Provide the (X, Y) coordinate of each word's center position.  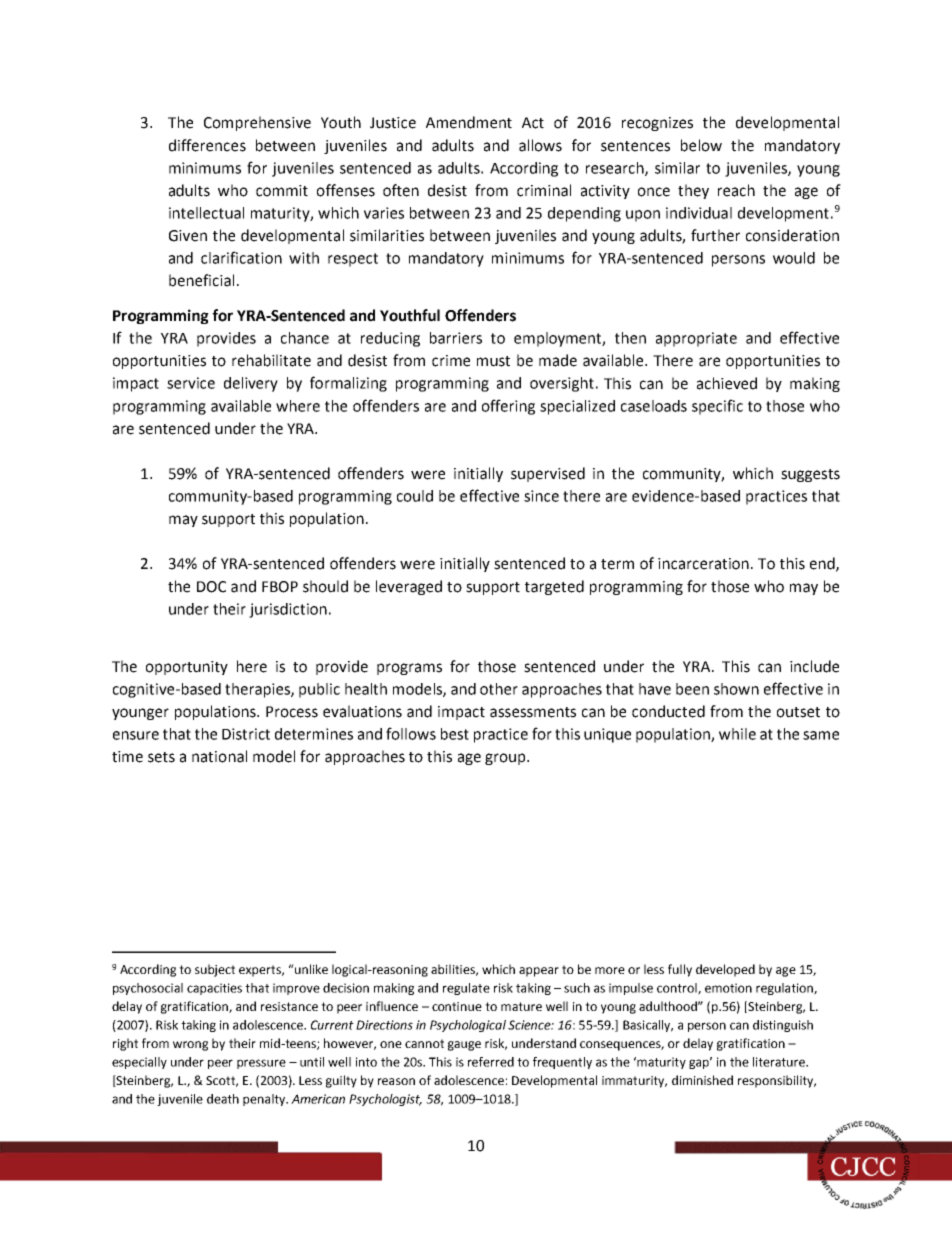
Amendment (469, 122)
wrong (190, 1046)
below (701, 145)
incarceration (703, 564)
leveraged (409, 587)
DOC (211, 587)
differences (207, 145)
